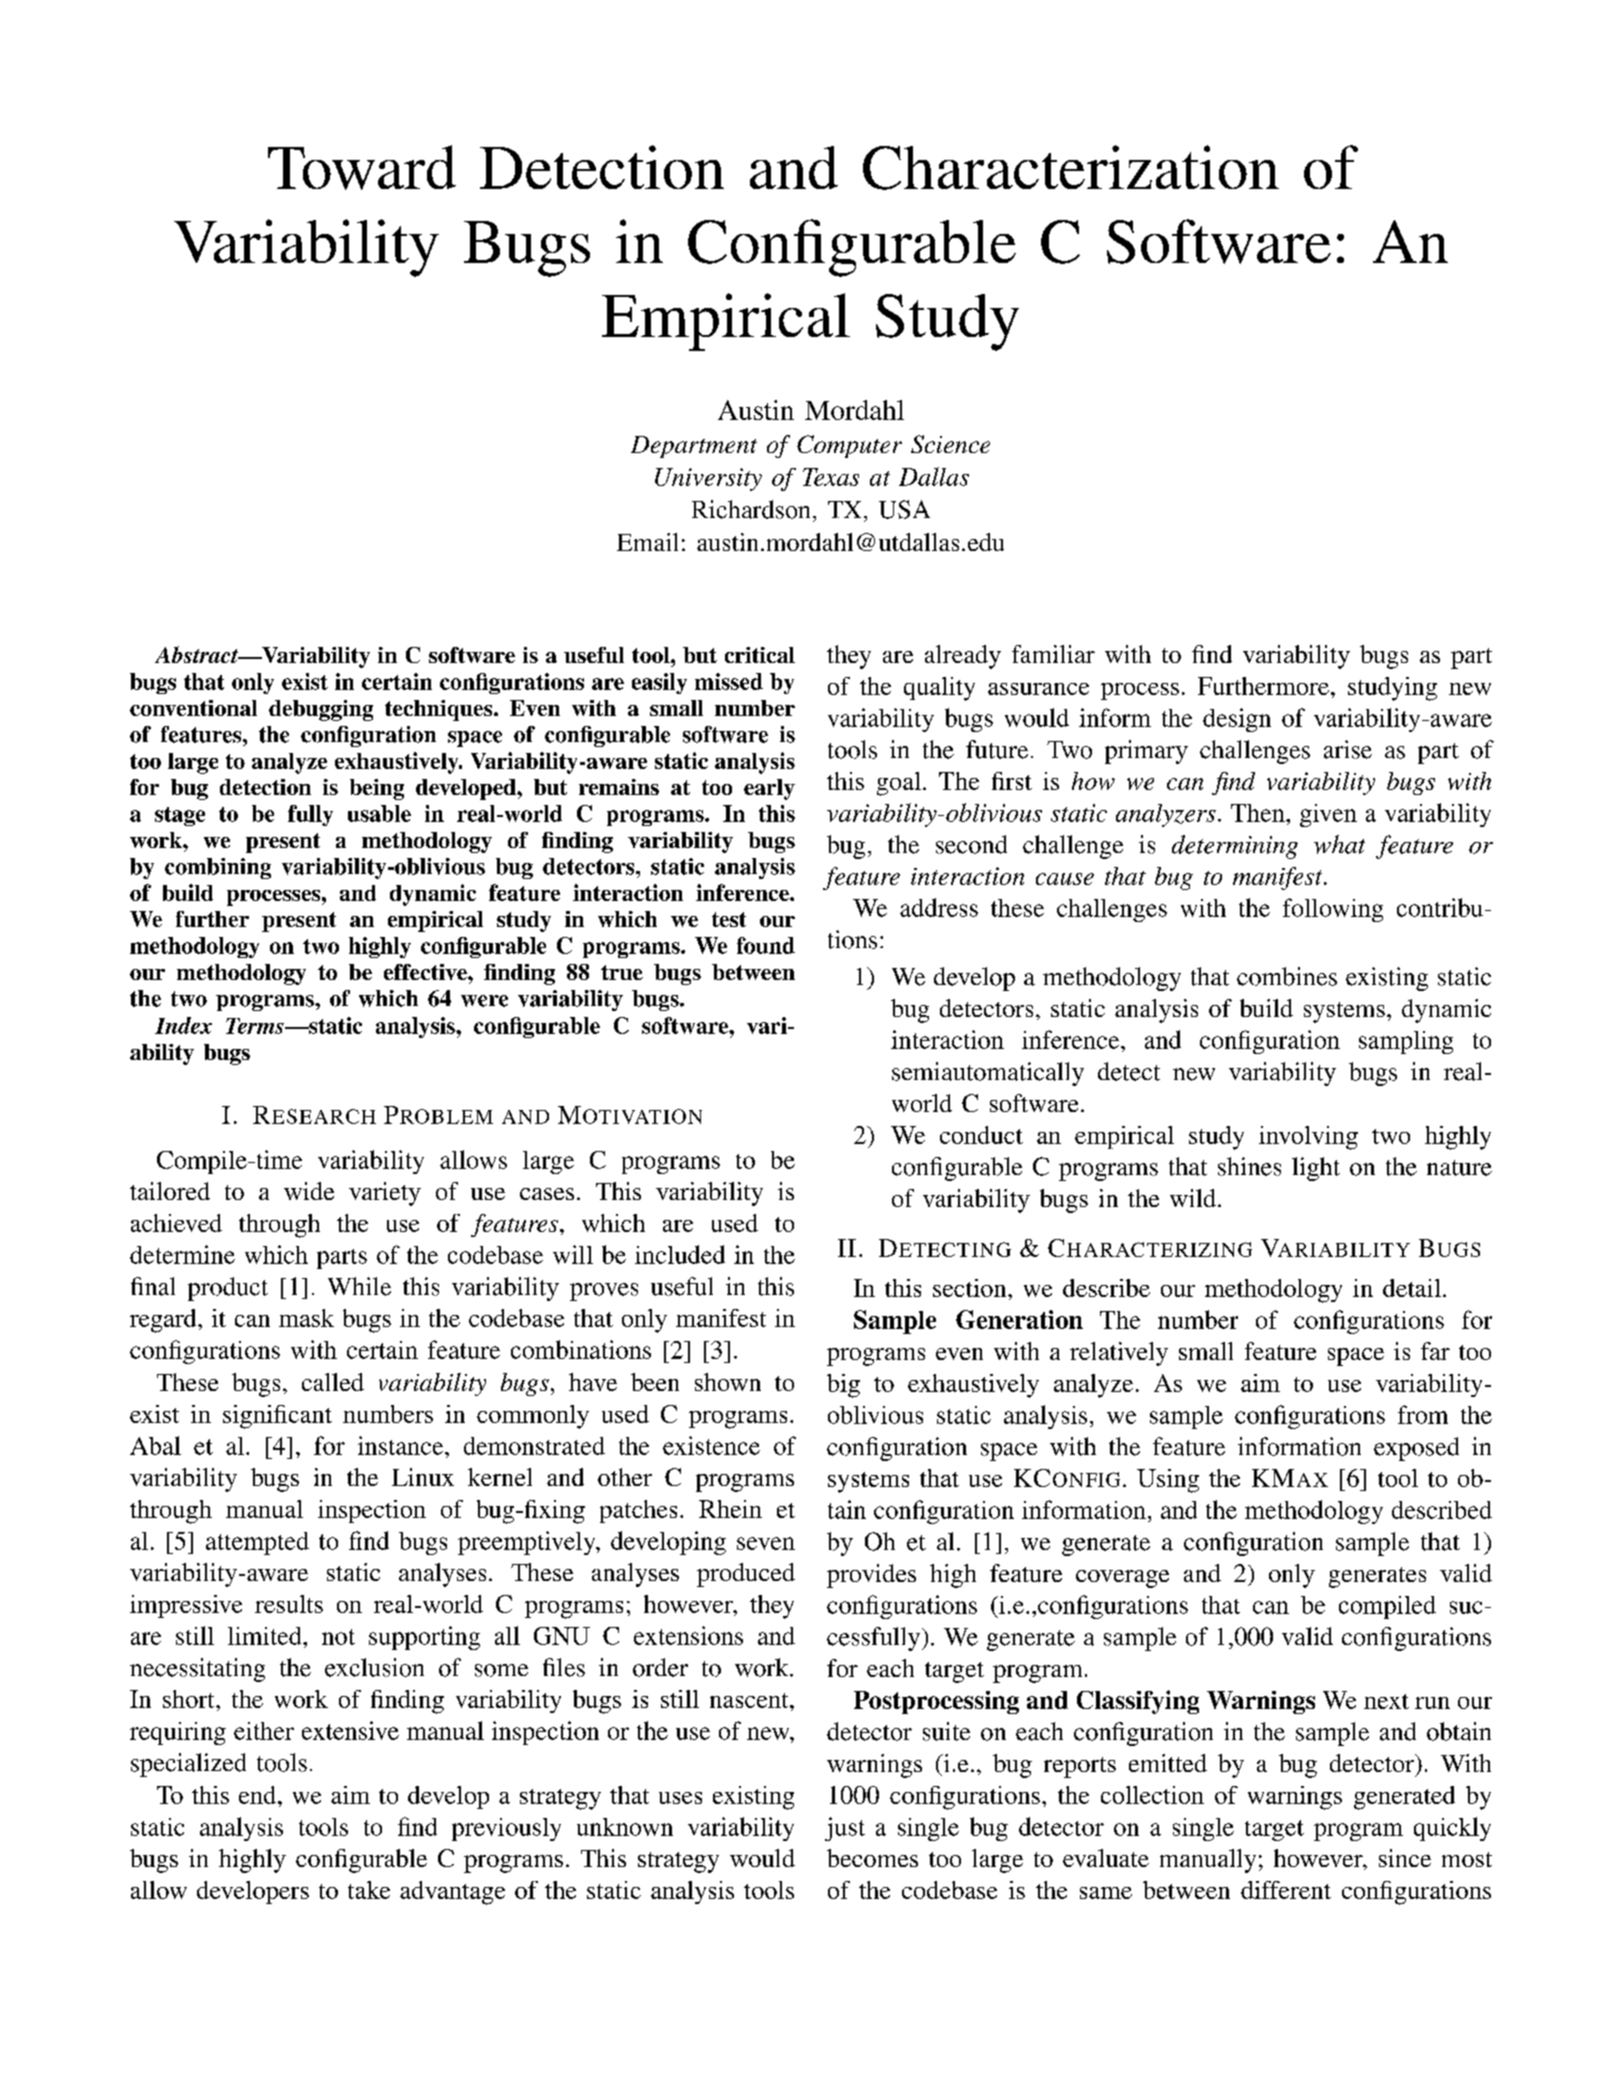 The image size is (1622, 2099). I want to click on early, so click(769, 789).
